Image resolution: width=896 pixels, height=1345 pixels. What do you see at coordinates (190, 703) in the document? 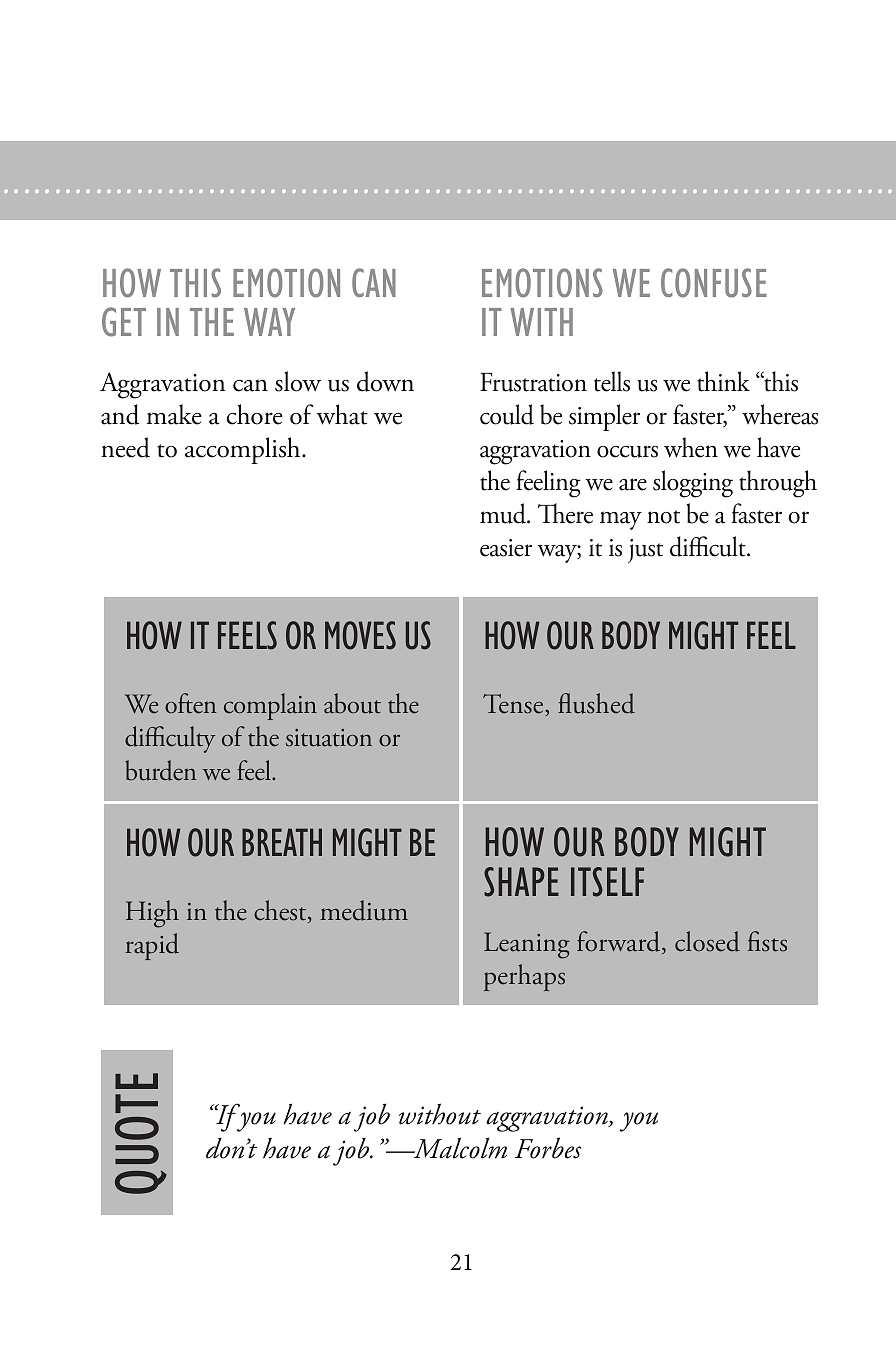
I see `often` at bounding box center [190, 703].
